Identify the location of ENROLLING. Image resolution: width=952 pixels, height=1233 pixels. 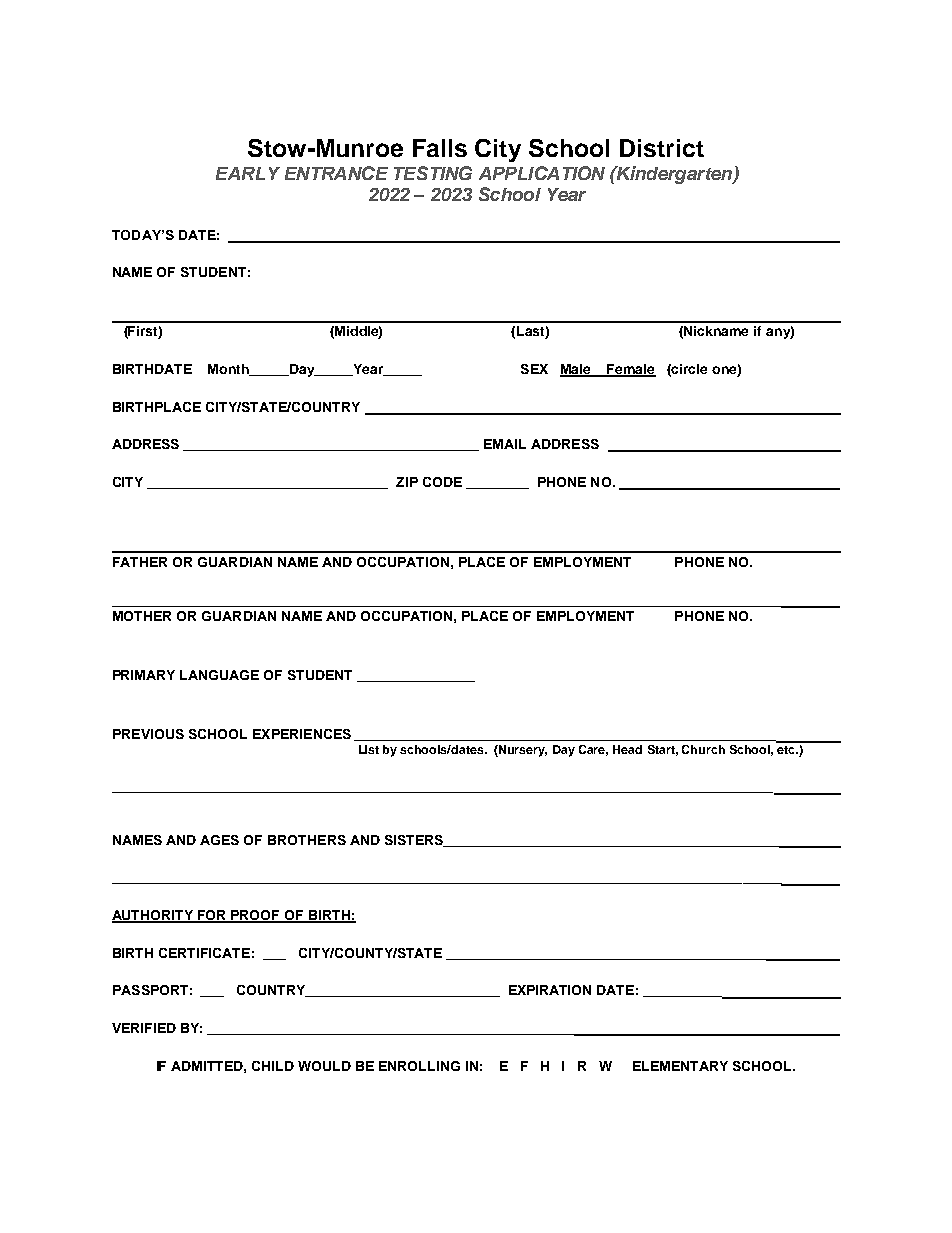
(419, 1066).
